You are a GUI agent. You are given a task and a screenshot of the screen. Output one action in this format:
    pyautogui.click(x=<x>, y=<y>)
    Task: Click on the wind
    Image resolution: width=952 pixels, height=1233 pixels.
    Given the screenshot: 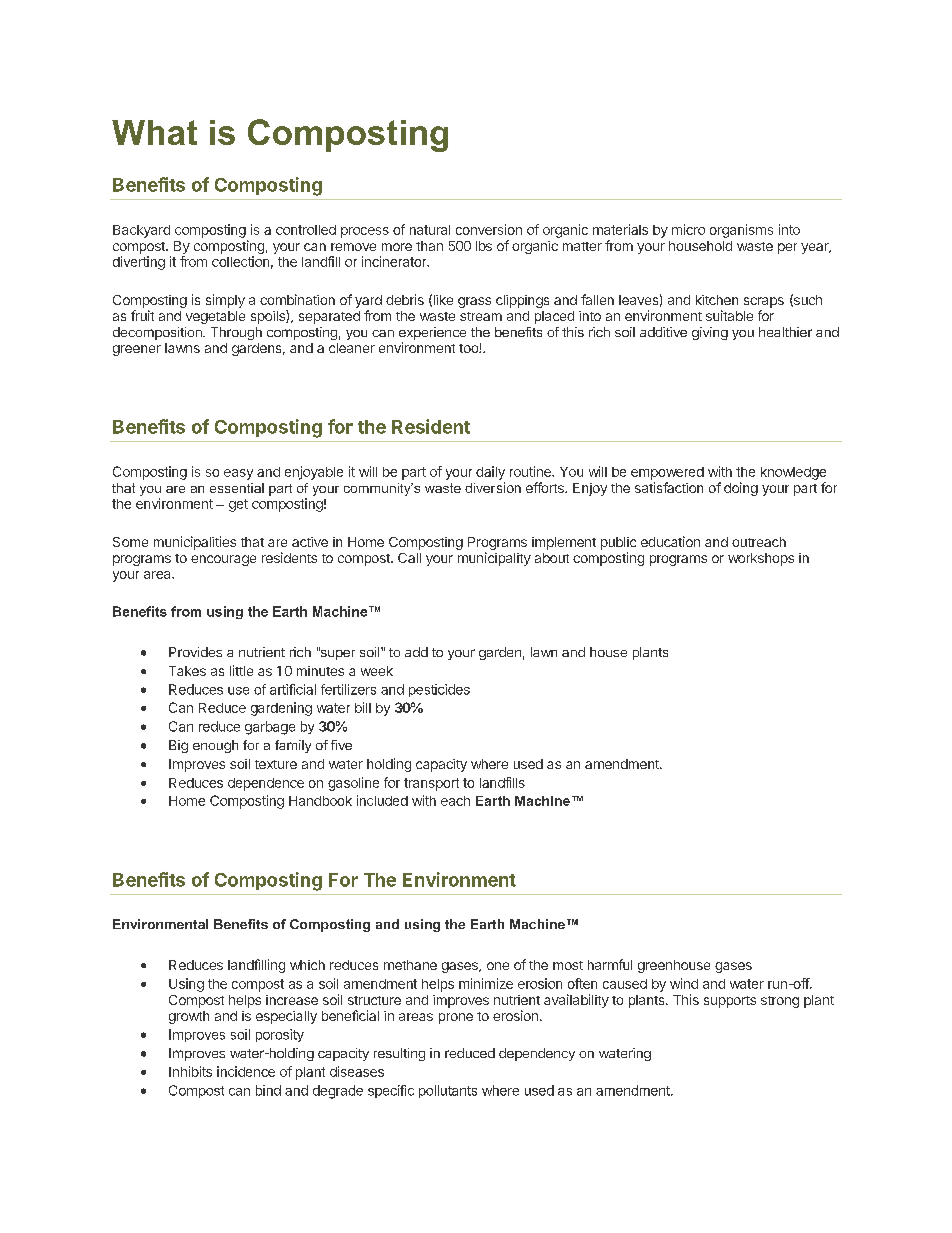 What is the action you would take?
    pyautogui.click(x=684, y=983)
